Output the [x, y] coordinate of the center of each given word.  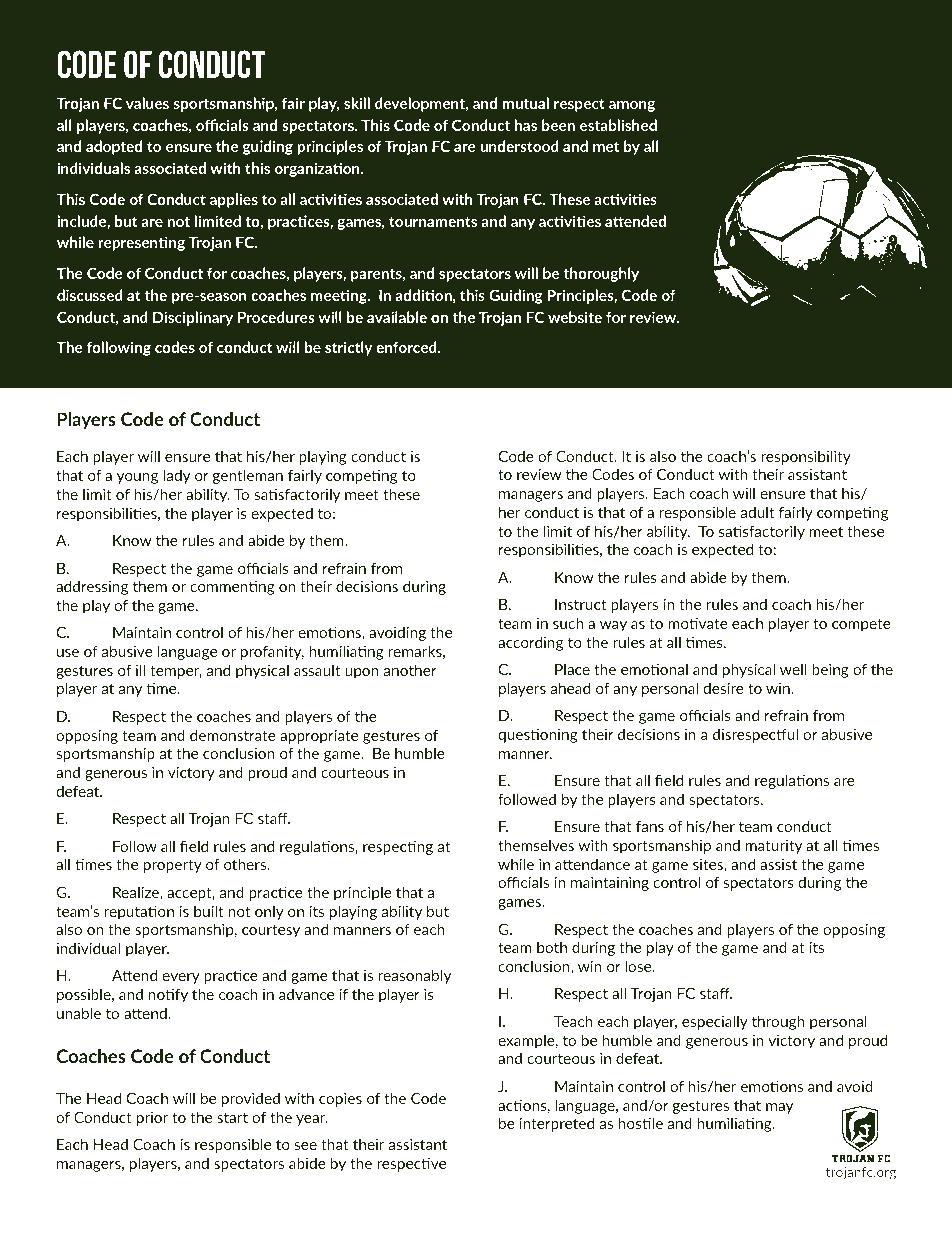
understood [519, 146]
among [632, 106]
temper [176, 672]
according [530, 643]
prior [153, 1119]
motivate [698, 623]
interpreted [556, 1124]
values [147, 103]
